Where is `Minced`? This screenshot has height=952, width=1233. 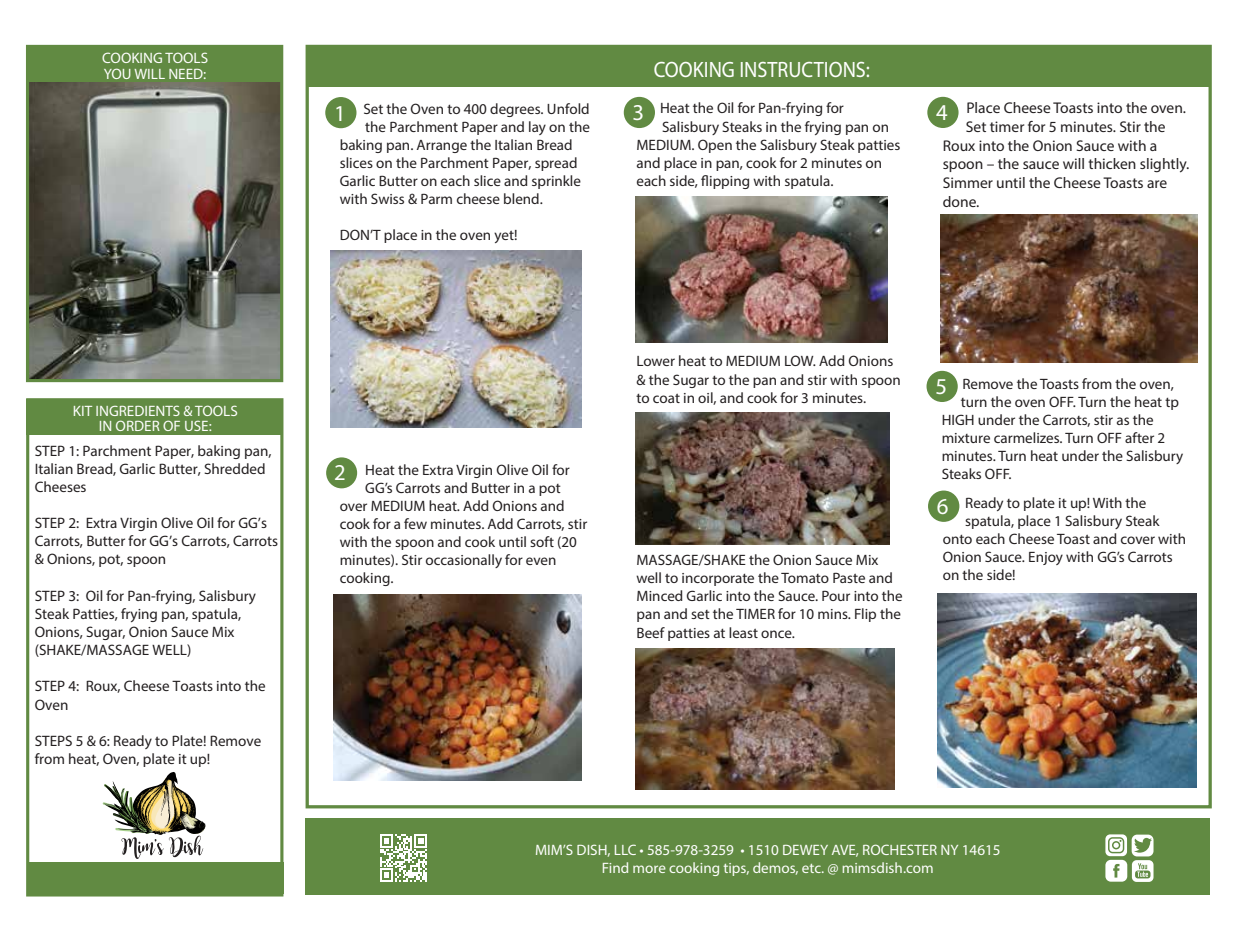
Minced is located at coordinates (660, 595).
